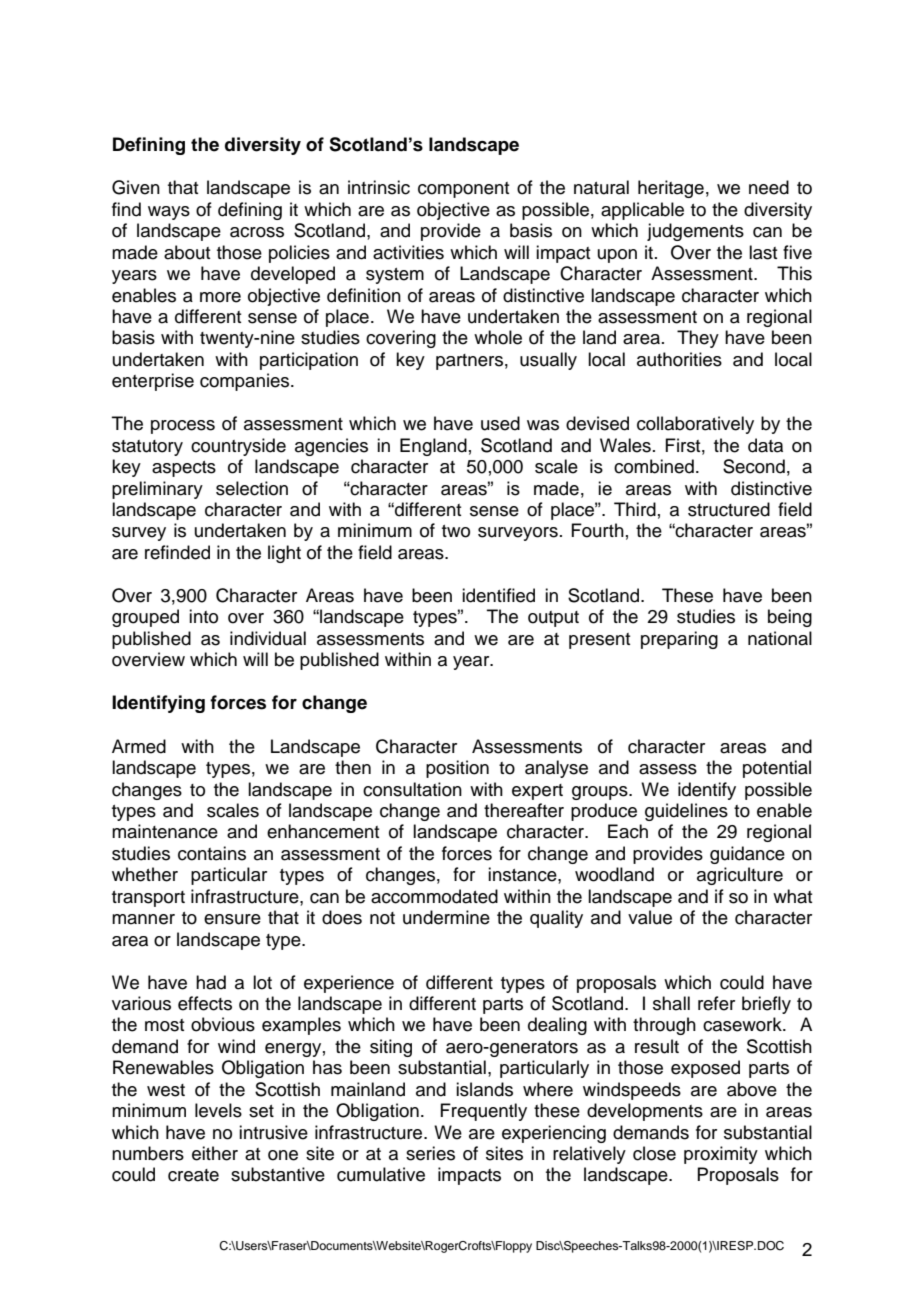 The width and height of the page is (924, 1308). What do you see at coordinates (721, 1155) in the page?
I see `proximity` at bounding box center [721, 1155].
